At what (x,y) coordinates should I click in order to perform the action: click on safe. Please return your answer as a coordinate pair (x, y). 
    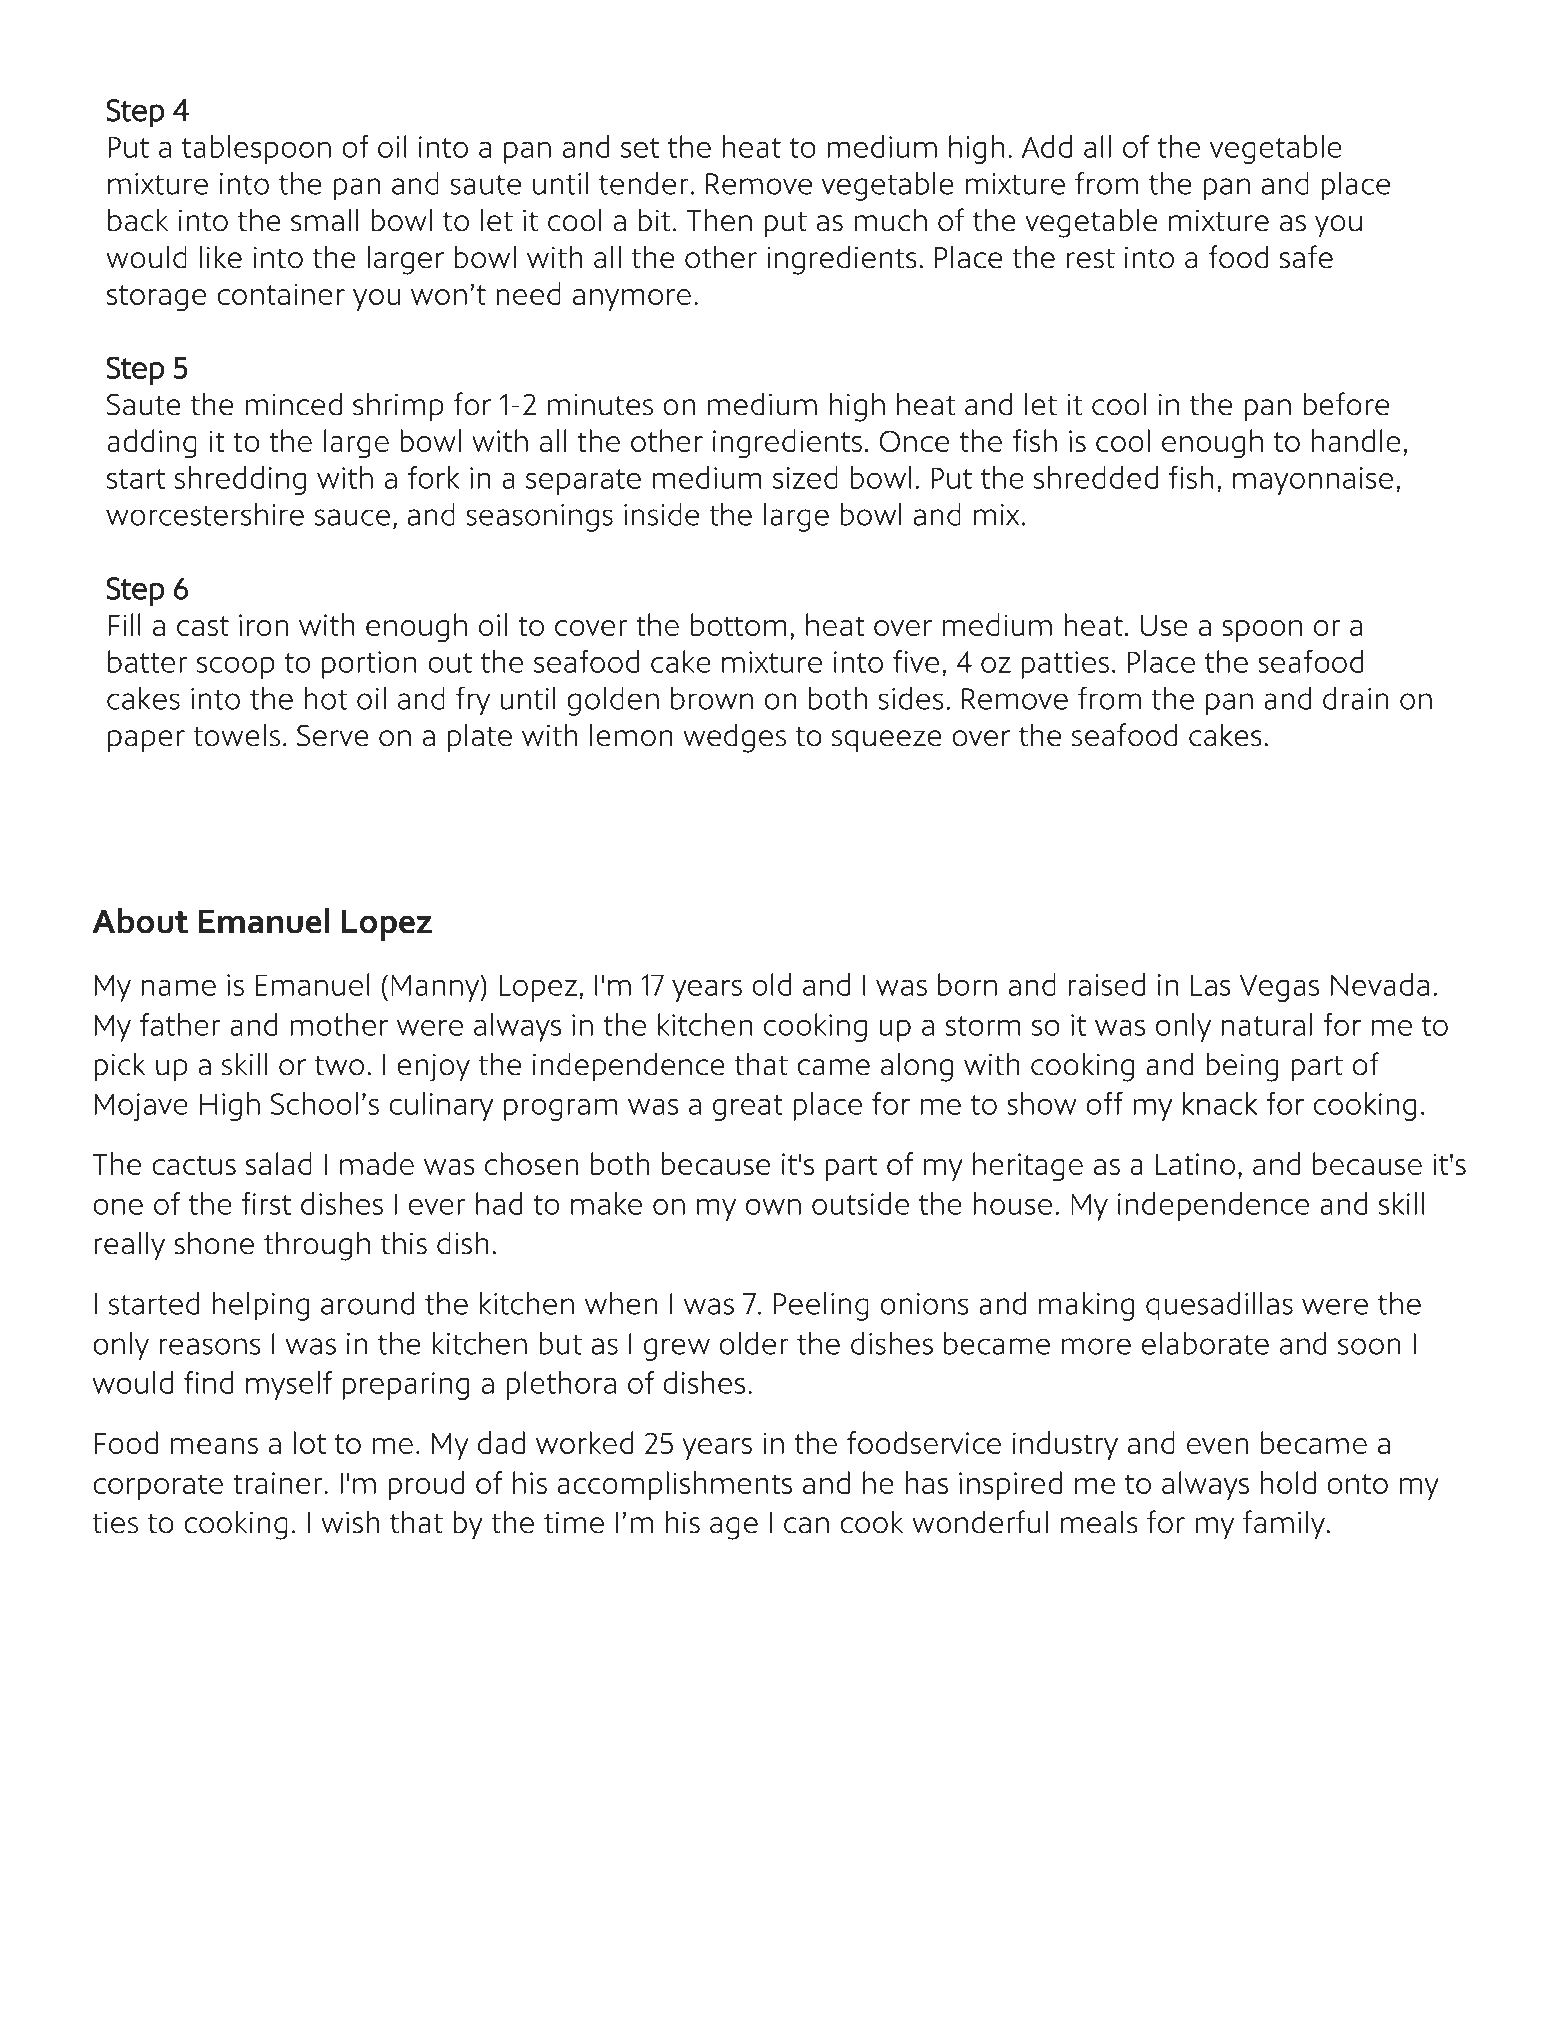
    Looking at the image, I should click on (1306, 257).
